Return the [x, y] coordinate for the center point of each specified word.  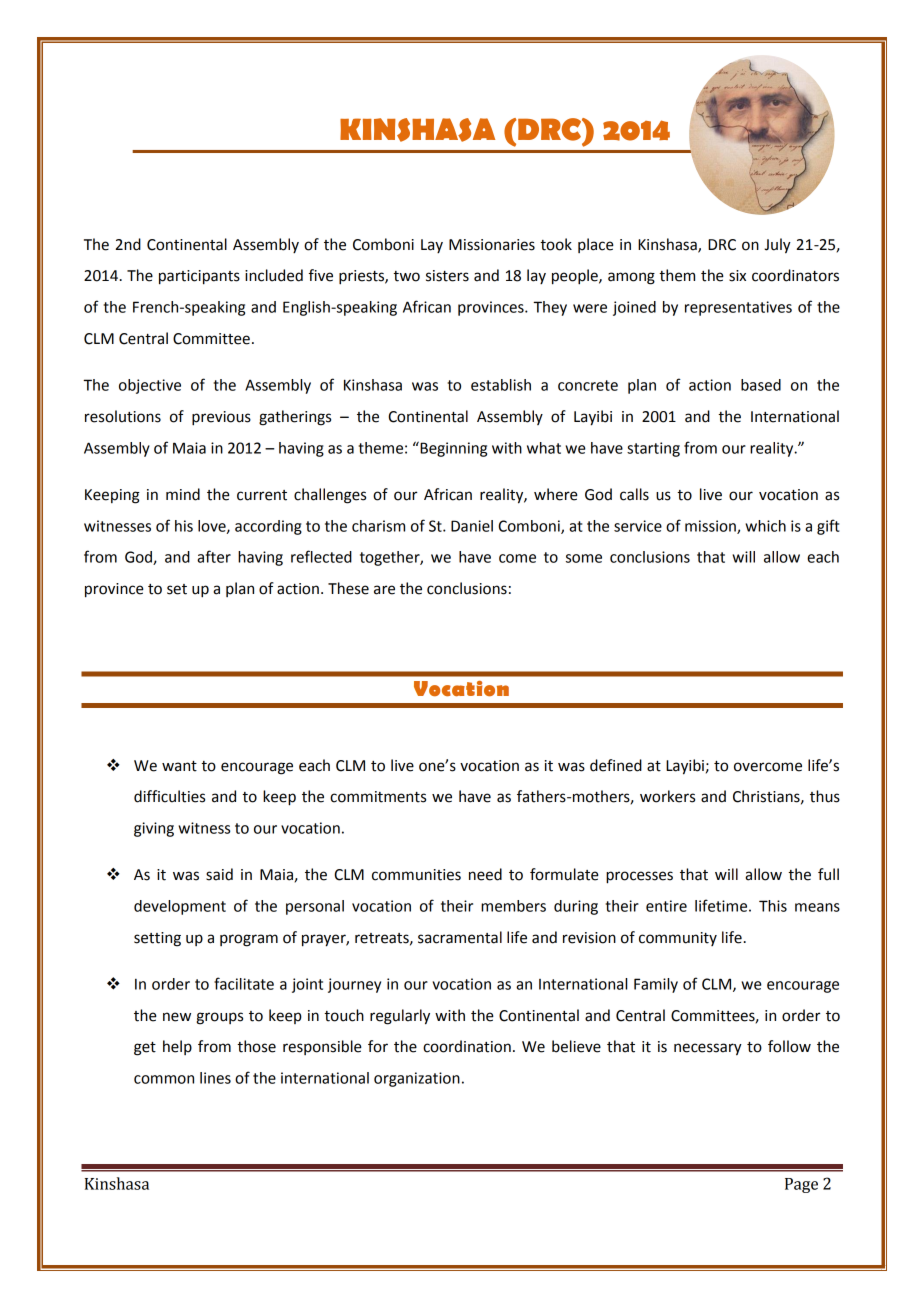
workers [667, 796]
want [179, 766]
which [765, 526]
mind [183, 494]
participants [199, 277]
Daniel [472, 526]
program [249, 940]
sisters [447, 276]
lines [215, 1078]
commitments [378, 797]
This [773, 906]
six [737, 276]
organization [417, 1079]
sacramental [460, 937]
